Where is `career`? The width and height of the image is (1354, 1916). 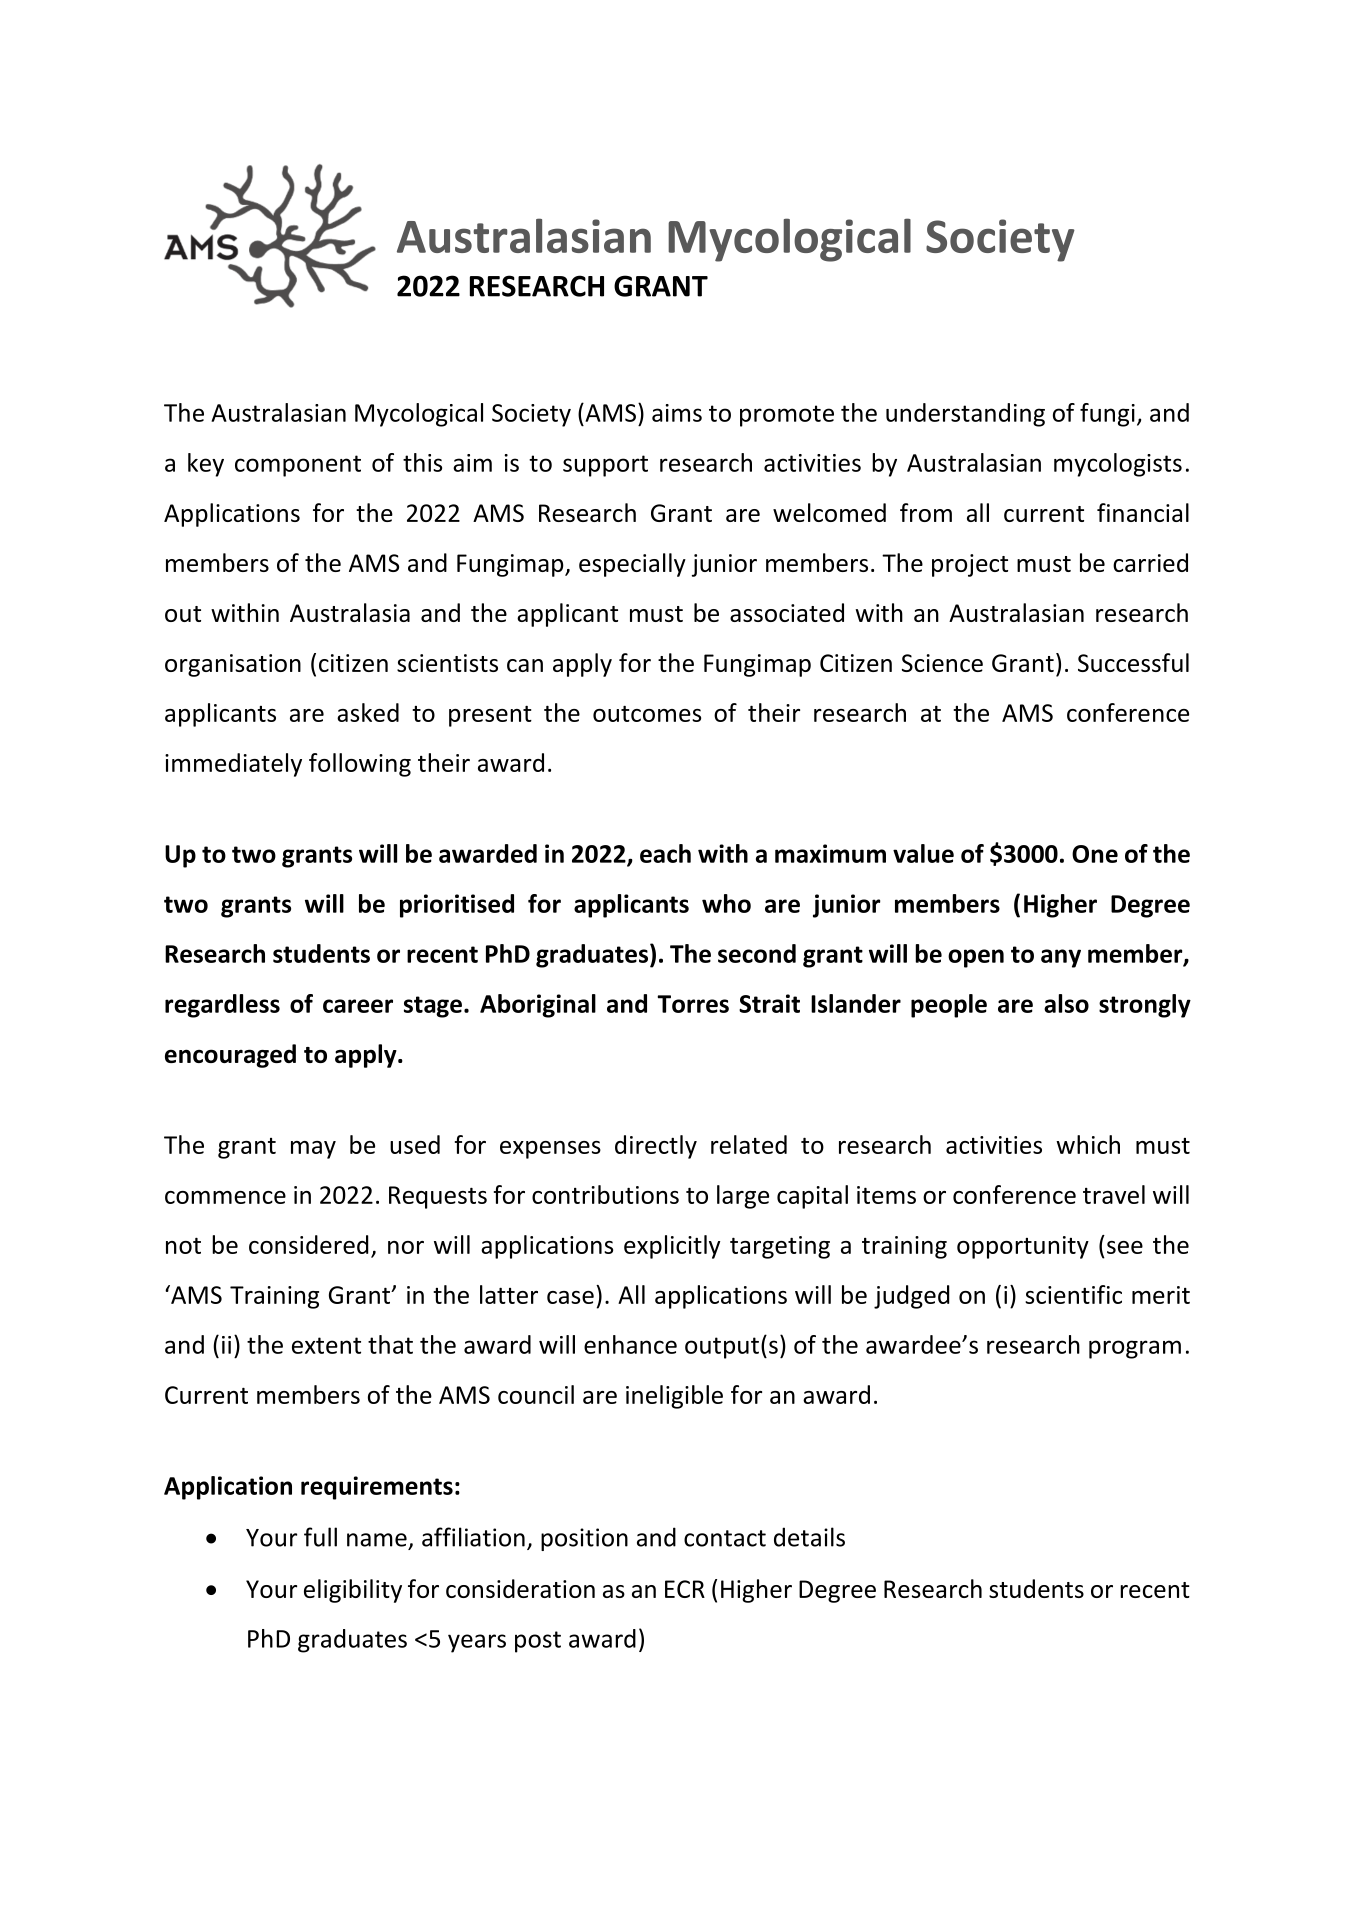
career is located at coordinates (358, 1006).
